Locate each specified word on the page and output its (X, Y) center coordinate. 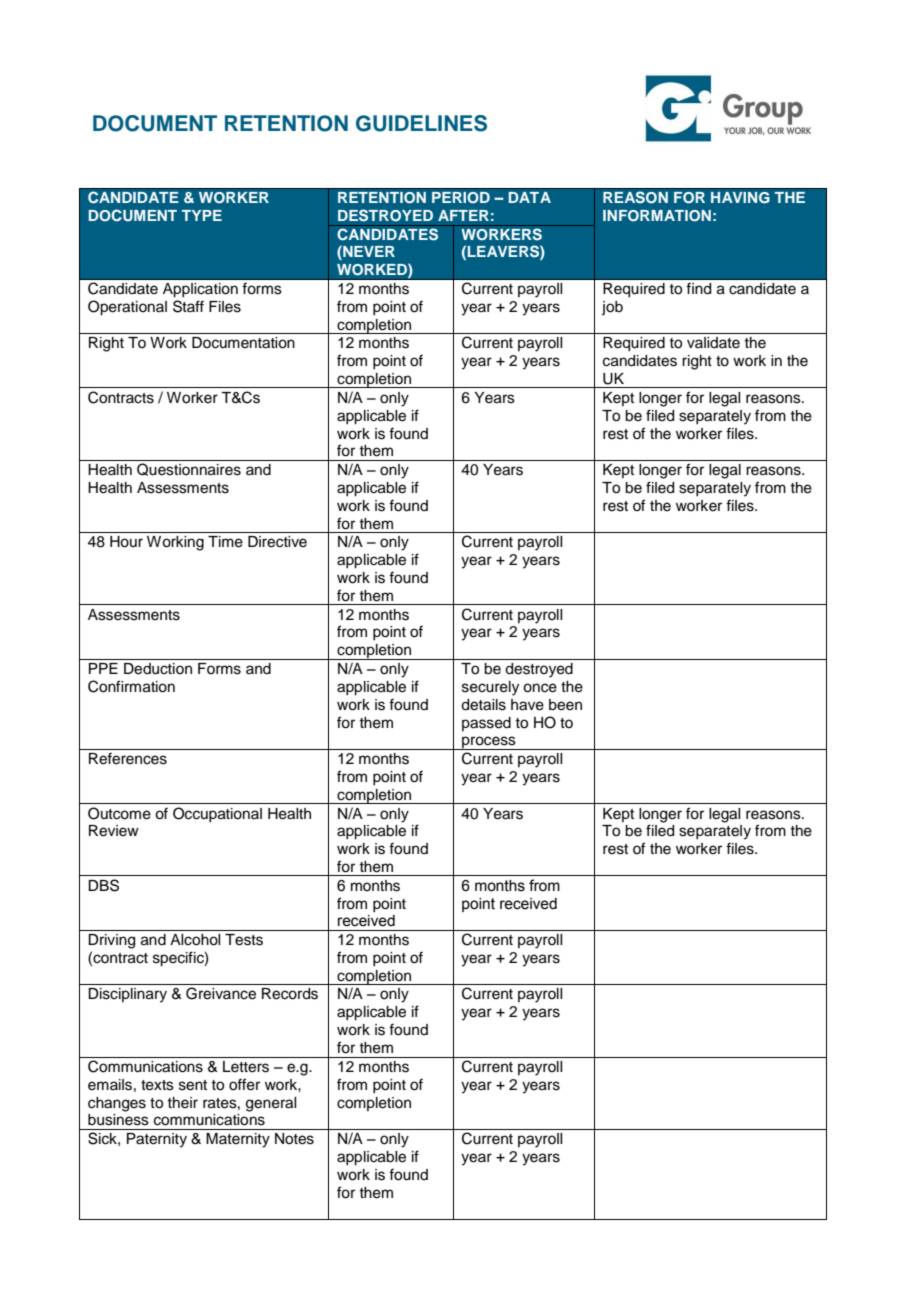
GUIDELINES (421, 123)
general (271, 1104)
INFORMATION (657, 216)
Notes (294, 1139)
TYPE (202, 215)
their (182, 1103)
